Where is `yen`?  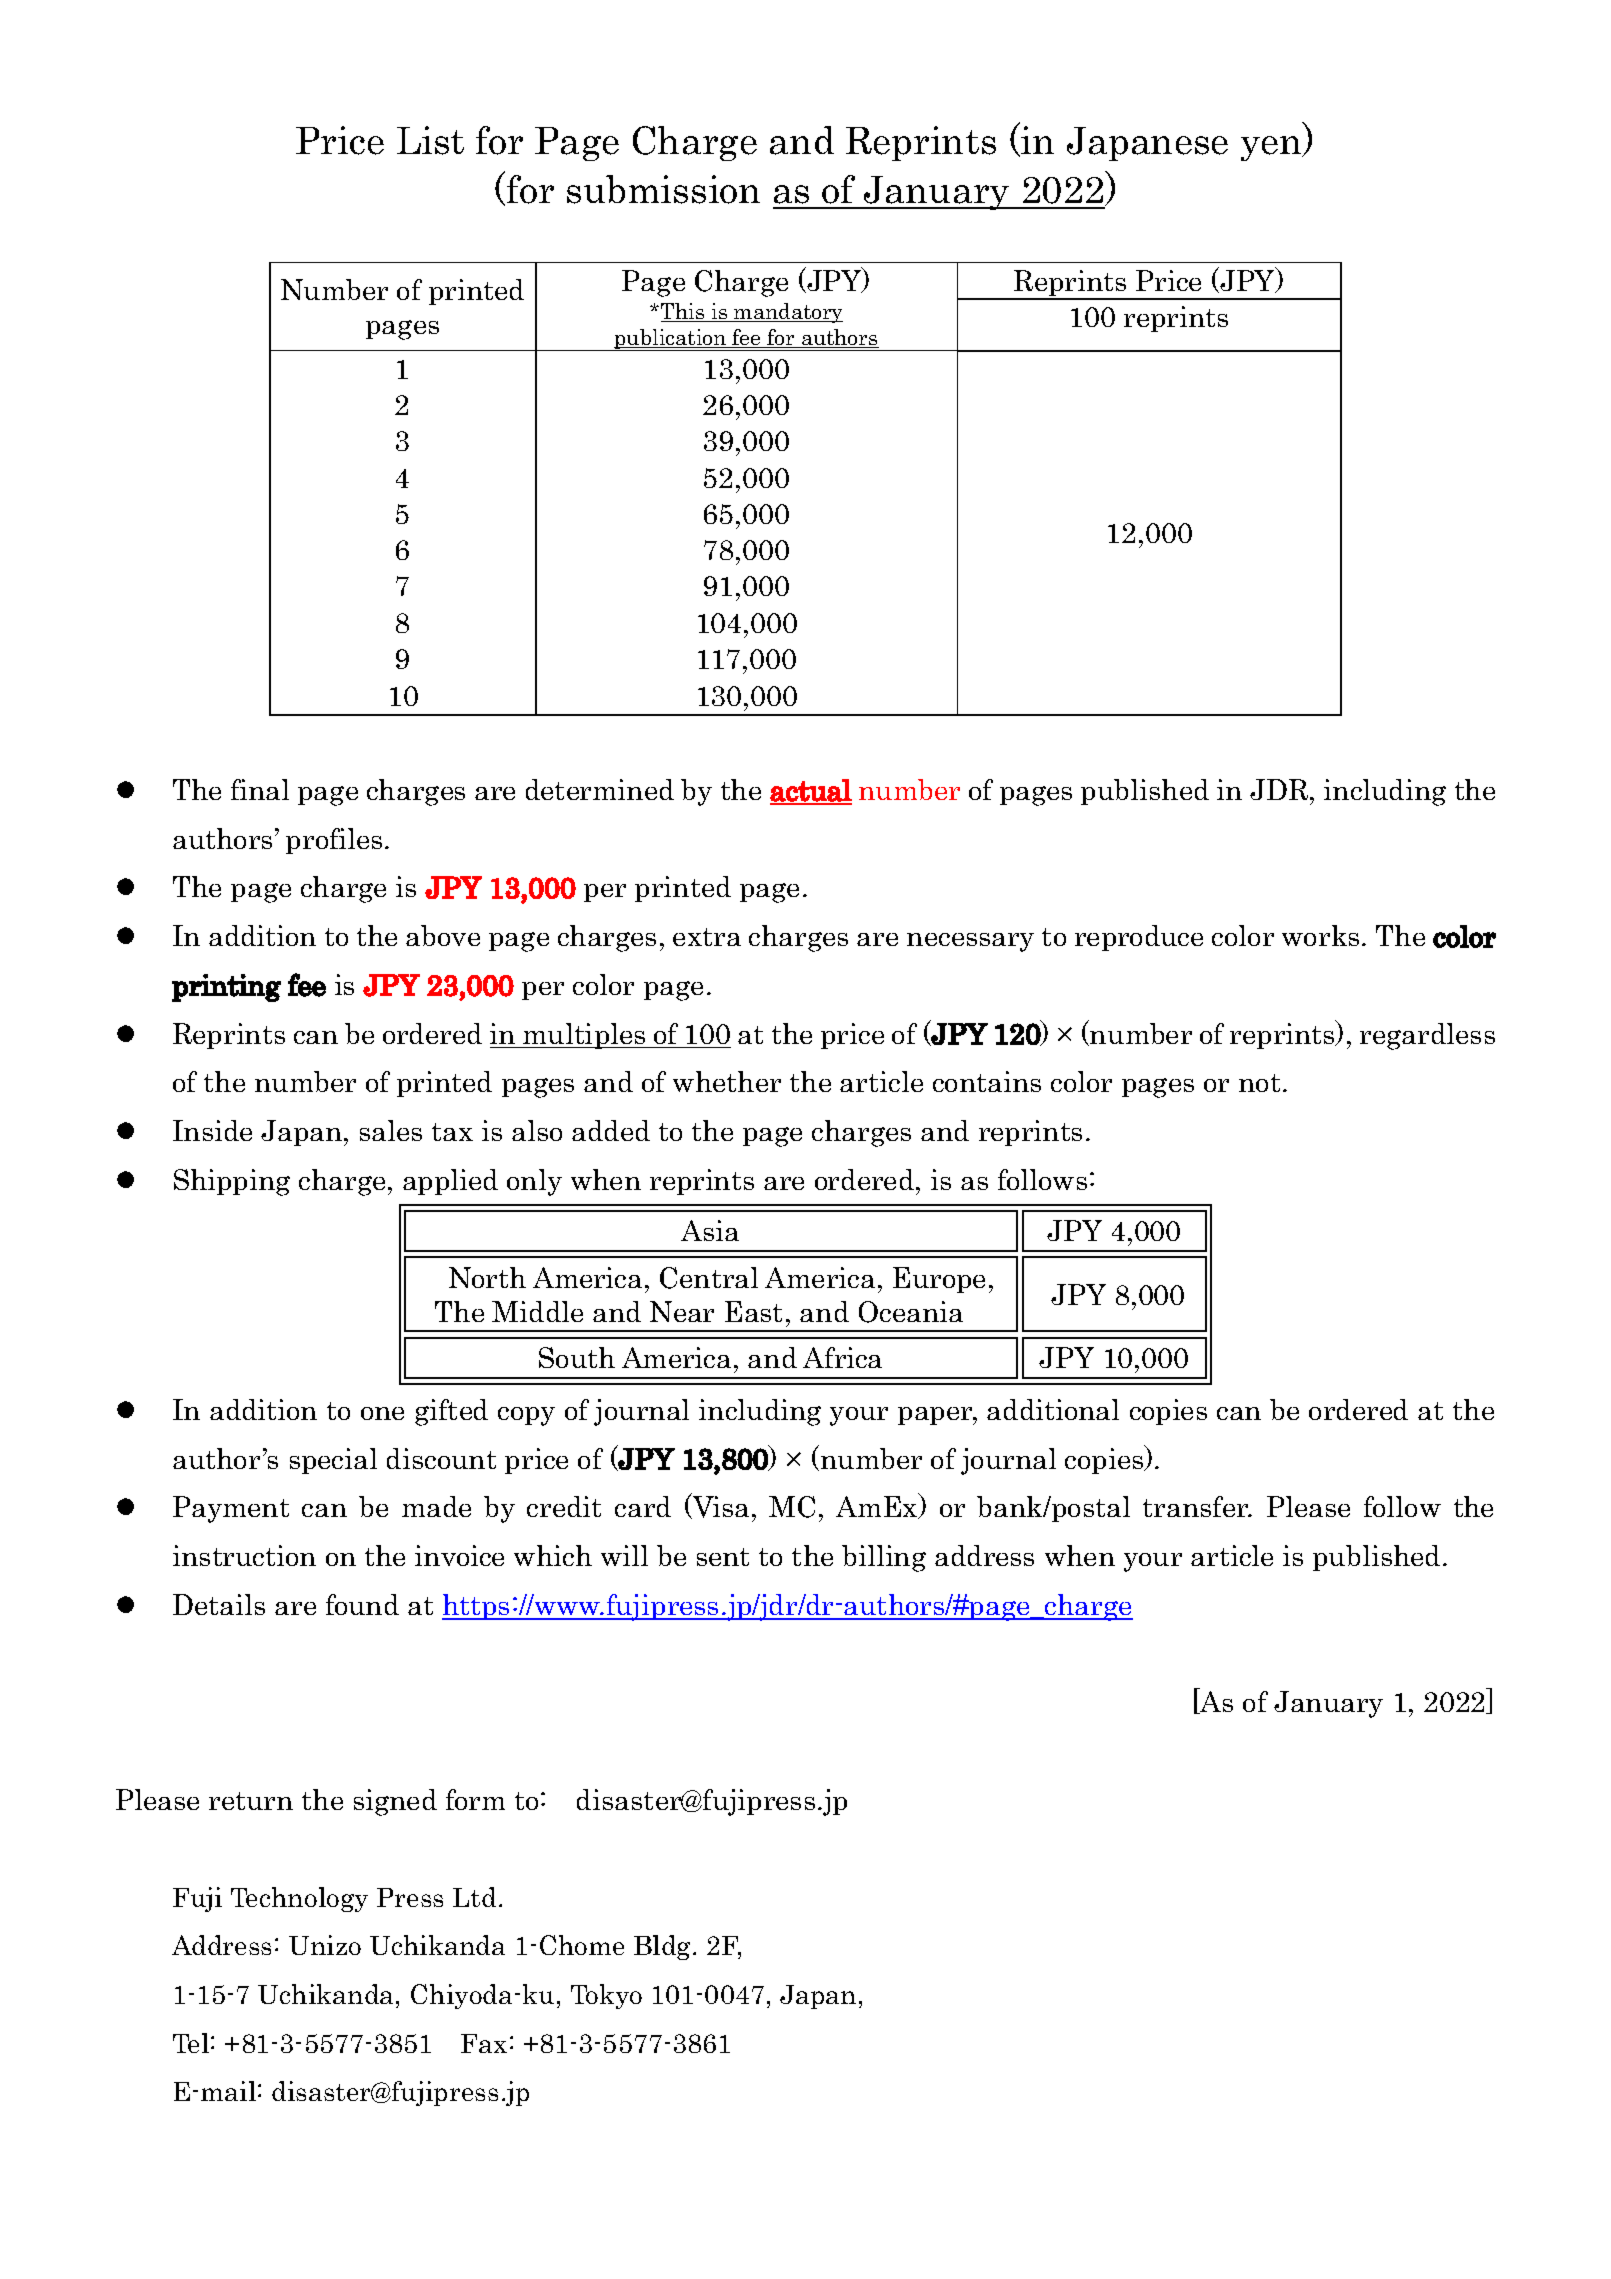
yen is located at coordinates (1272, 148).
